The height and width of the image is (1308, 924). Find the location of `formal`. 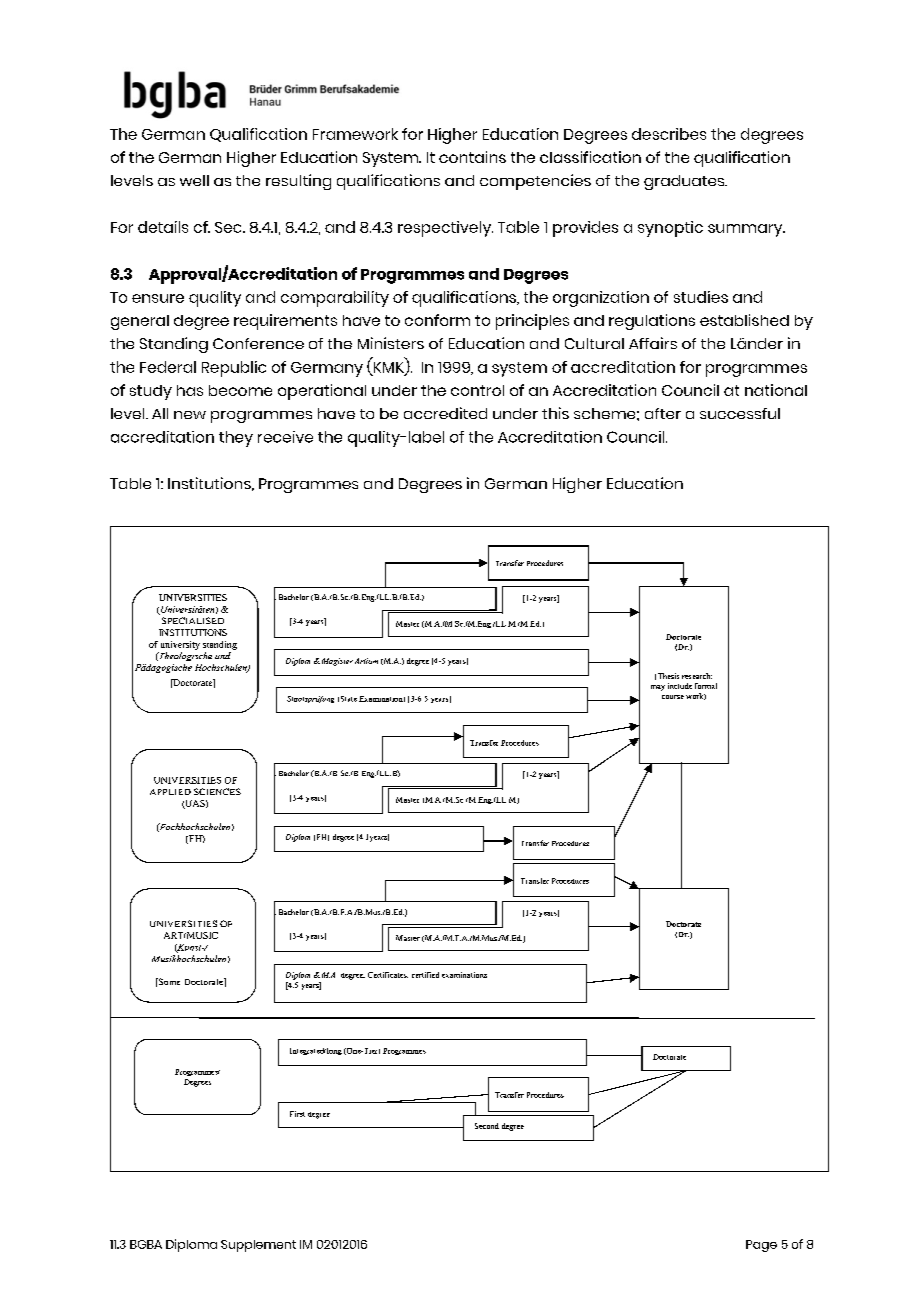

formal is located at coordinates (706, 686).
